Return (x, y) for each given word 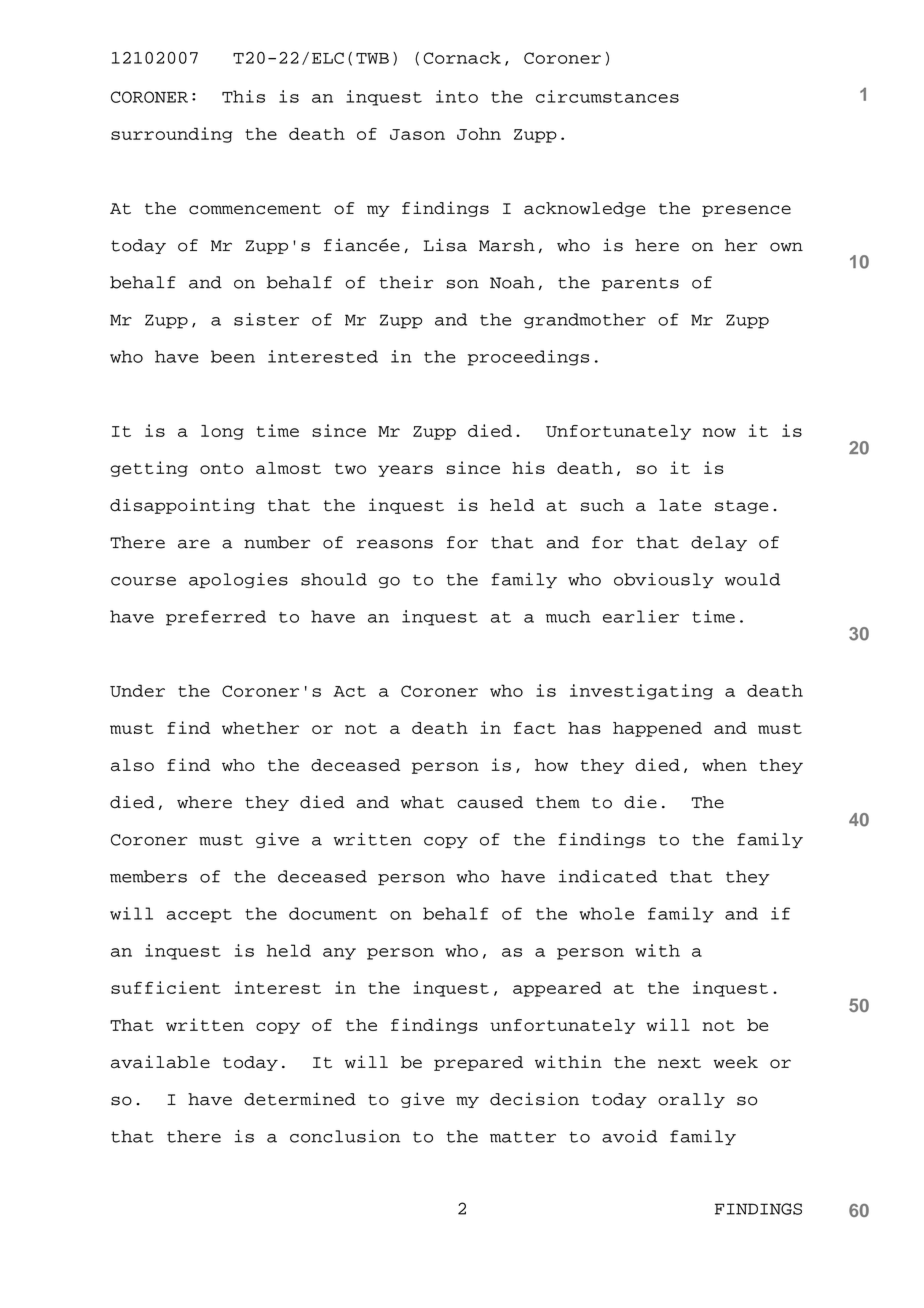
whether (260, 728)
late (680, 505)
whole (606, 913)
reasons (395, 544)
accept (199, 916)
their (406, 282)
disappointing (182, 506)
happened (657, 729)
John (479, 134)
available (160, 1062)
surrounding (171, 135)
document (333, 913)
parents (640, 284)
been (233, 356)
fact (535, 728)
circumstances (607, 96)
